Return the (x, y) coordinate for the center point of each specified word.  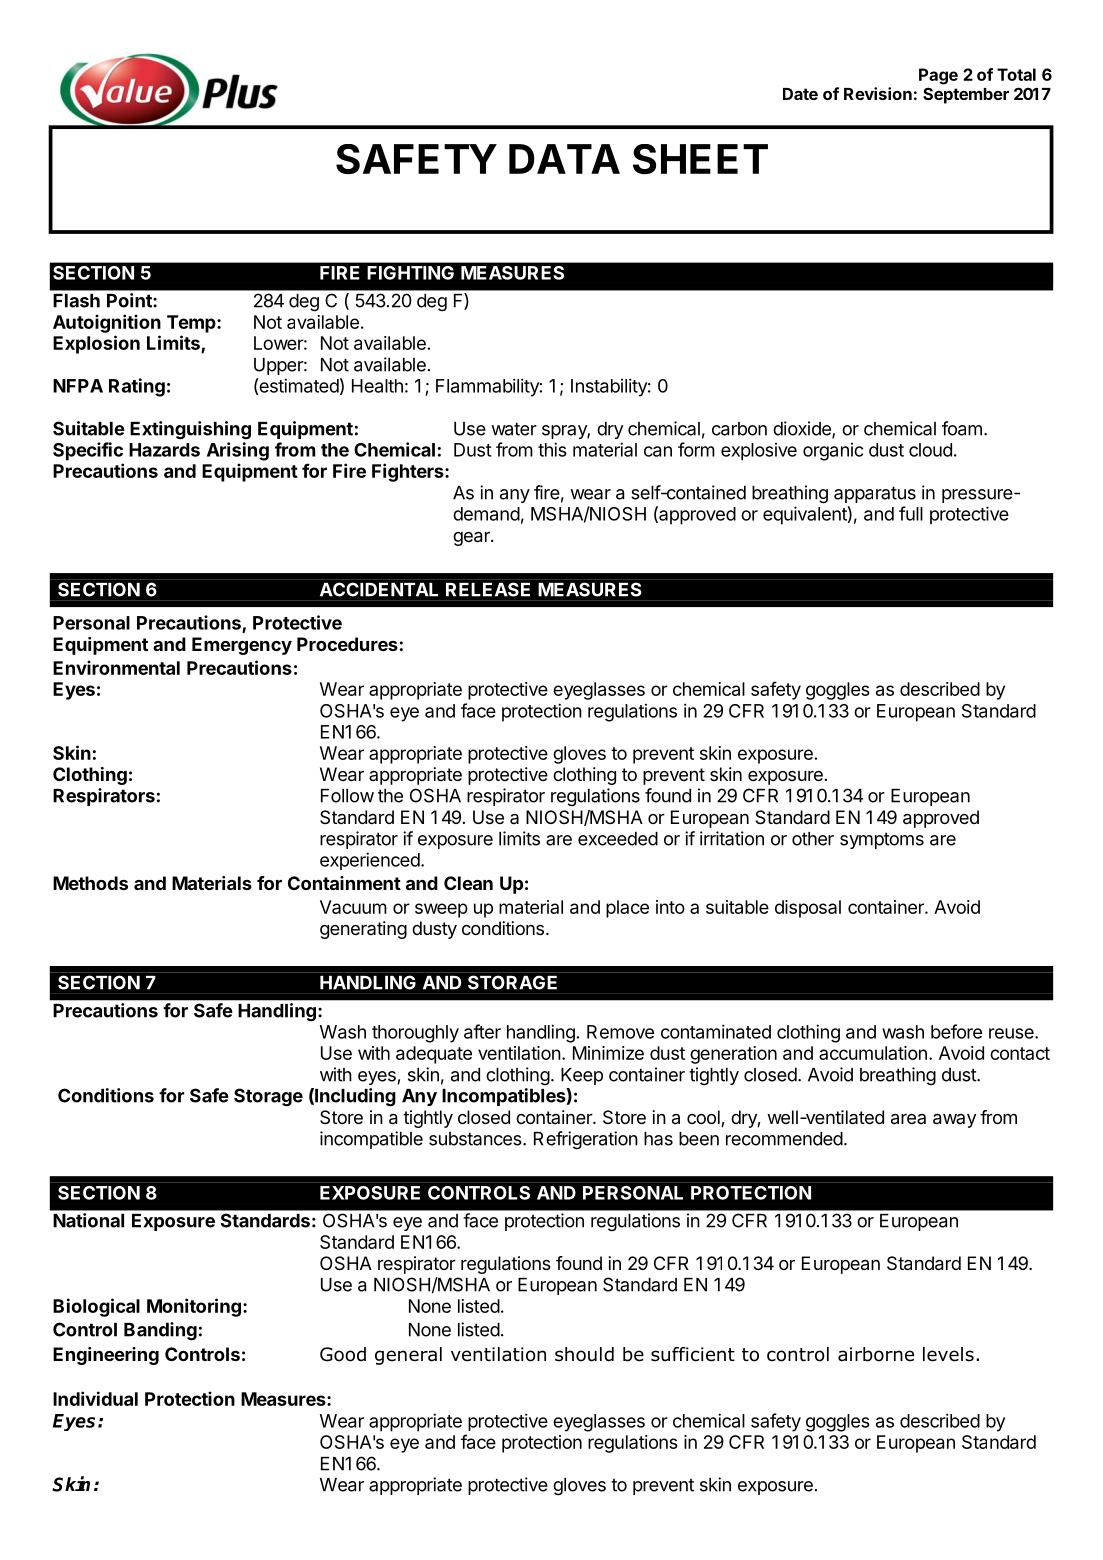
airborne (876, 1354)
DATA (564, 159)
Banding (160, 1331)
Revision (878, 93)
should (584, 1354)
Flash (76, 301)
